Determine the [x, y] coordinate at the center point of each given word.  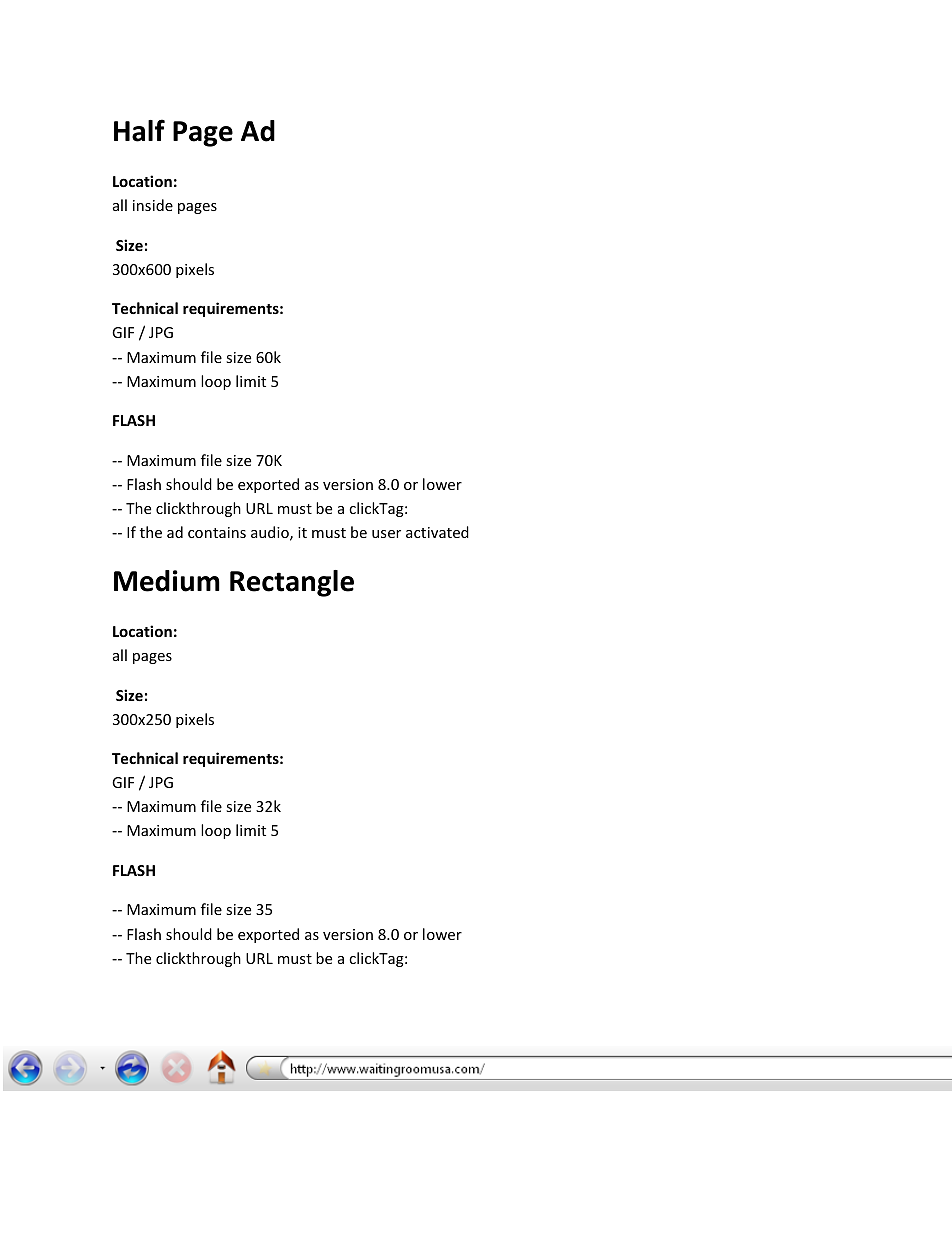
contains [217, 532]
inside [153, 205]
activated [437, 532]
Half [139, 130]
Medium [167, 581]
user [386, 534]
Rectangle [292, 583]
